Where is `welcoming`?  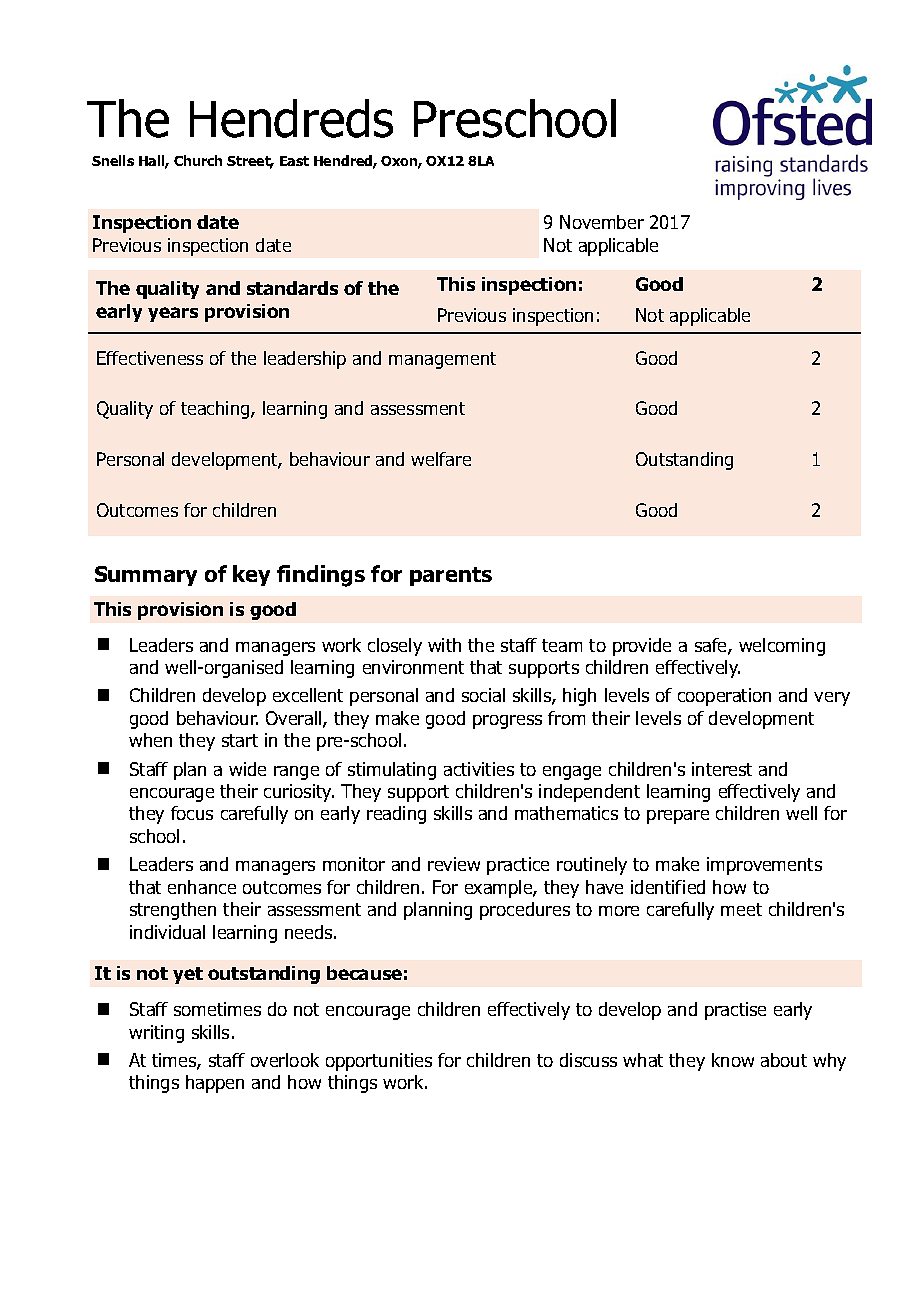
welcoming is located at coordinates (782, 647).
